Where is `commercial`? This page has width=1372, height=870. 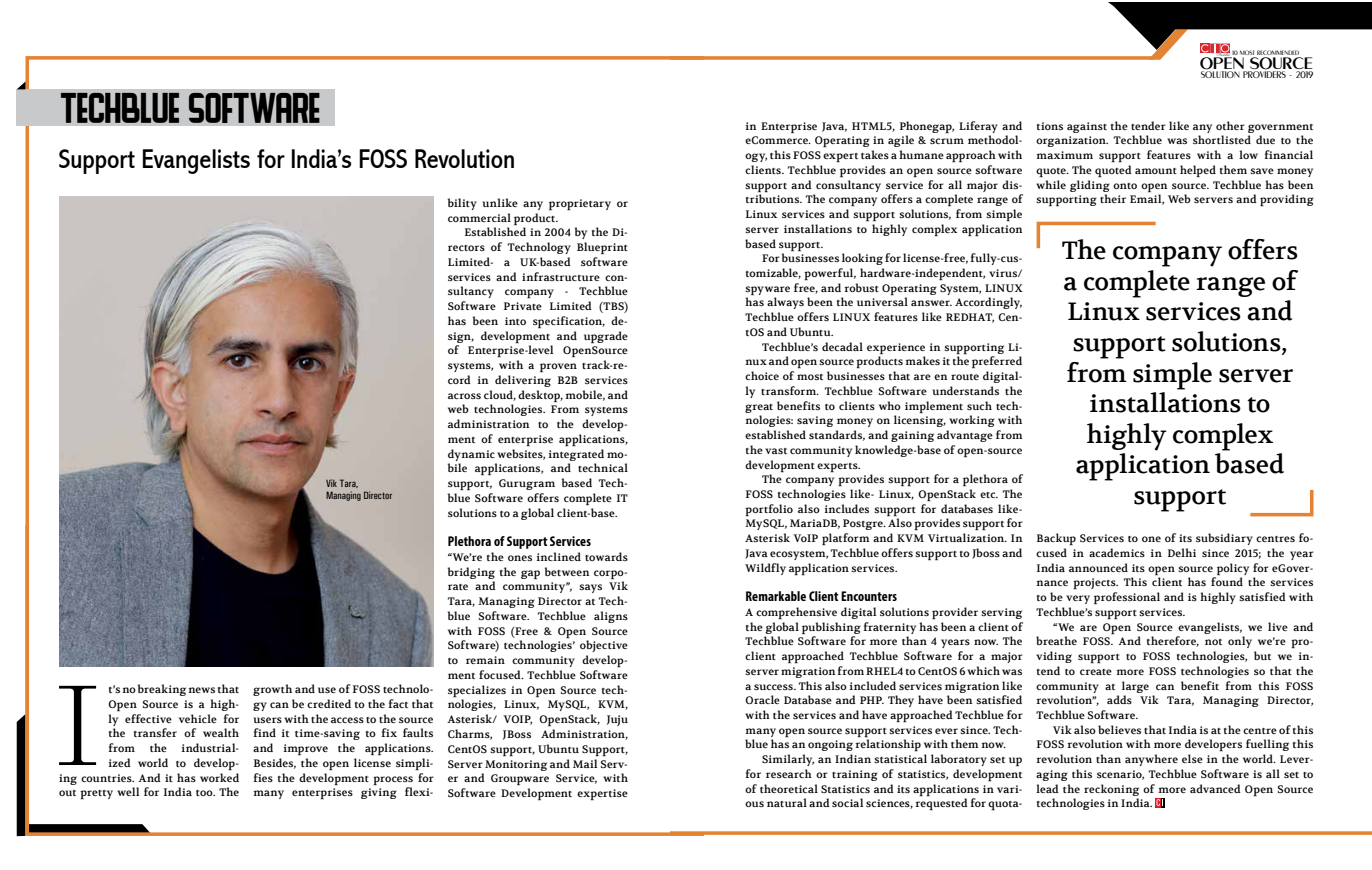
commercial is located at coordinates (479, 217).
